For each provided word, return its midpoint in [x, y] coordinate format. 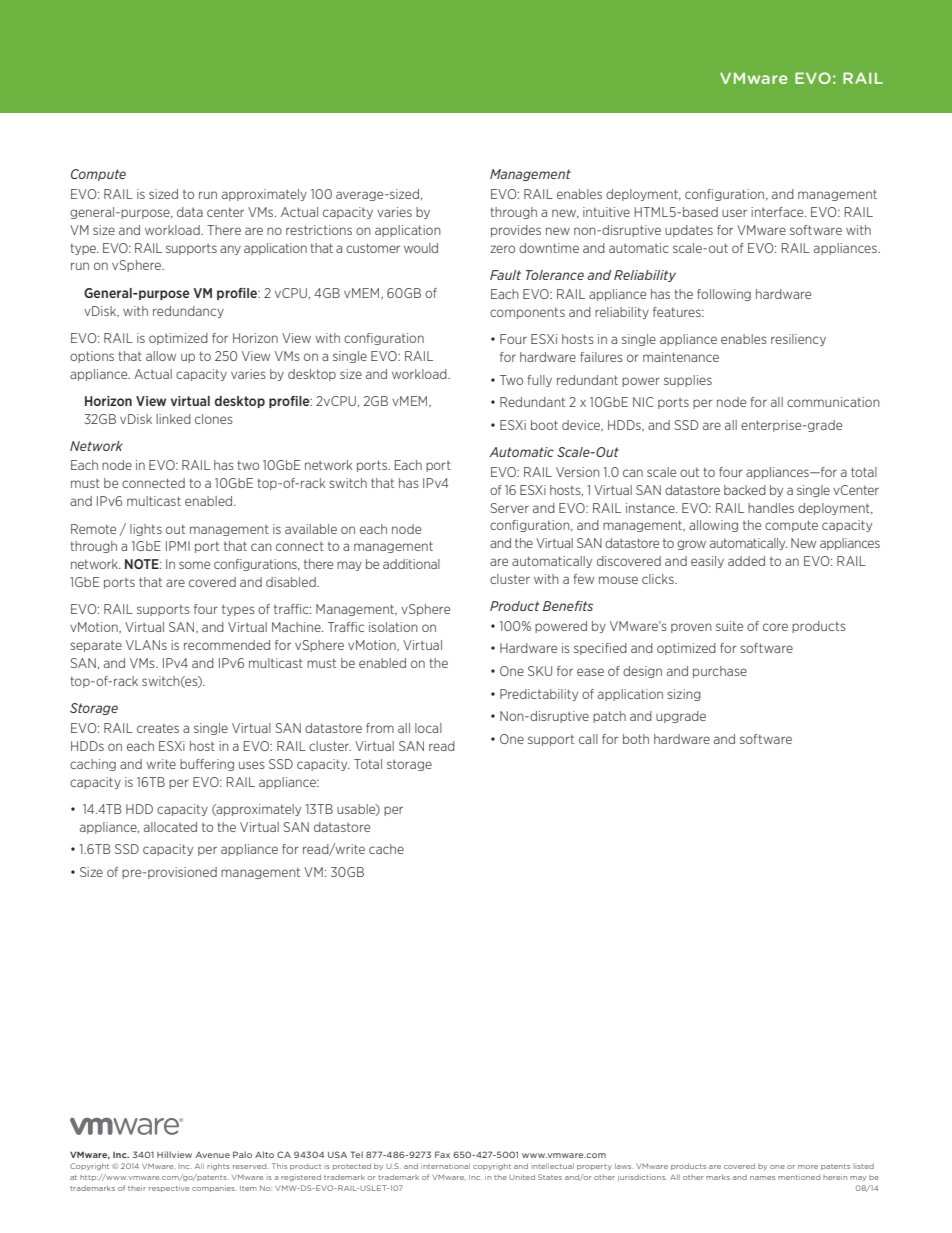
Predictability [539, 695]
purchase [720, 672]
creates [158, 728]
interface [778, 212]
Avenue [212, 1155]
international [445, 1166]
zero [502, 249]
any [230, 250]
